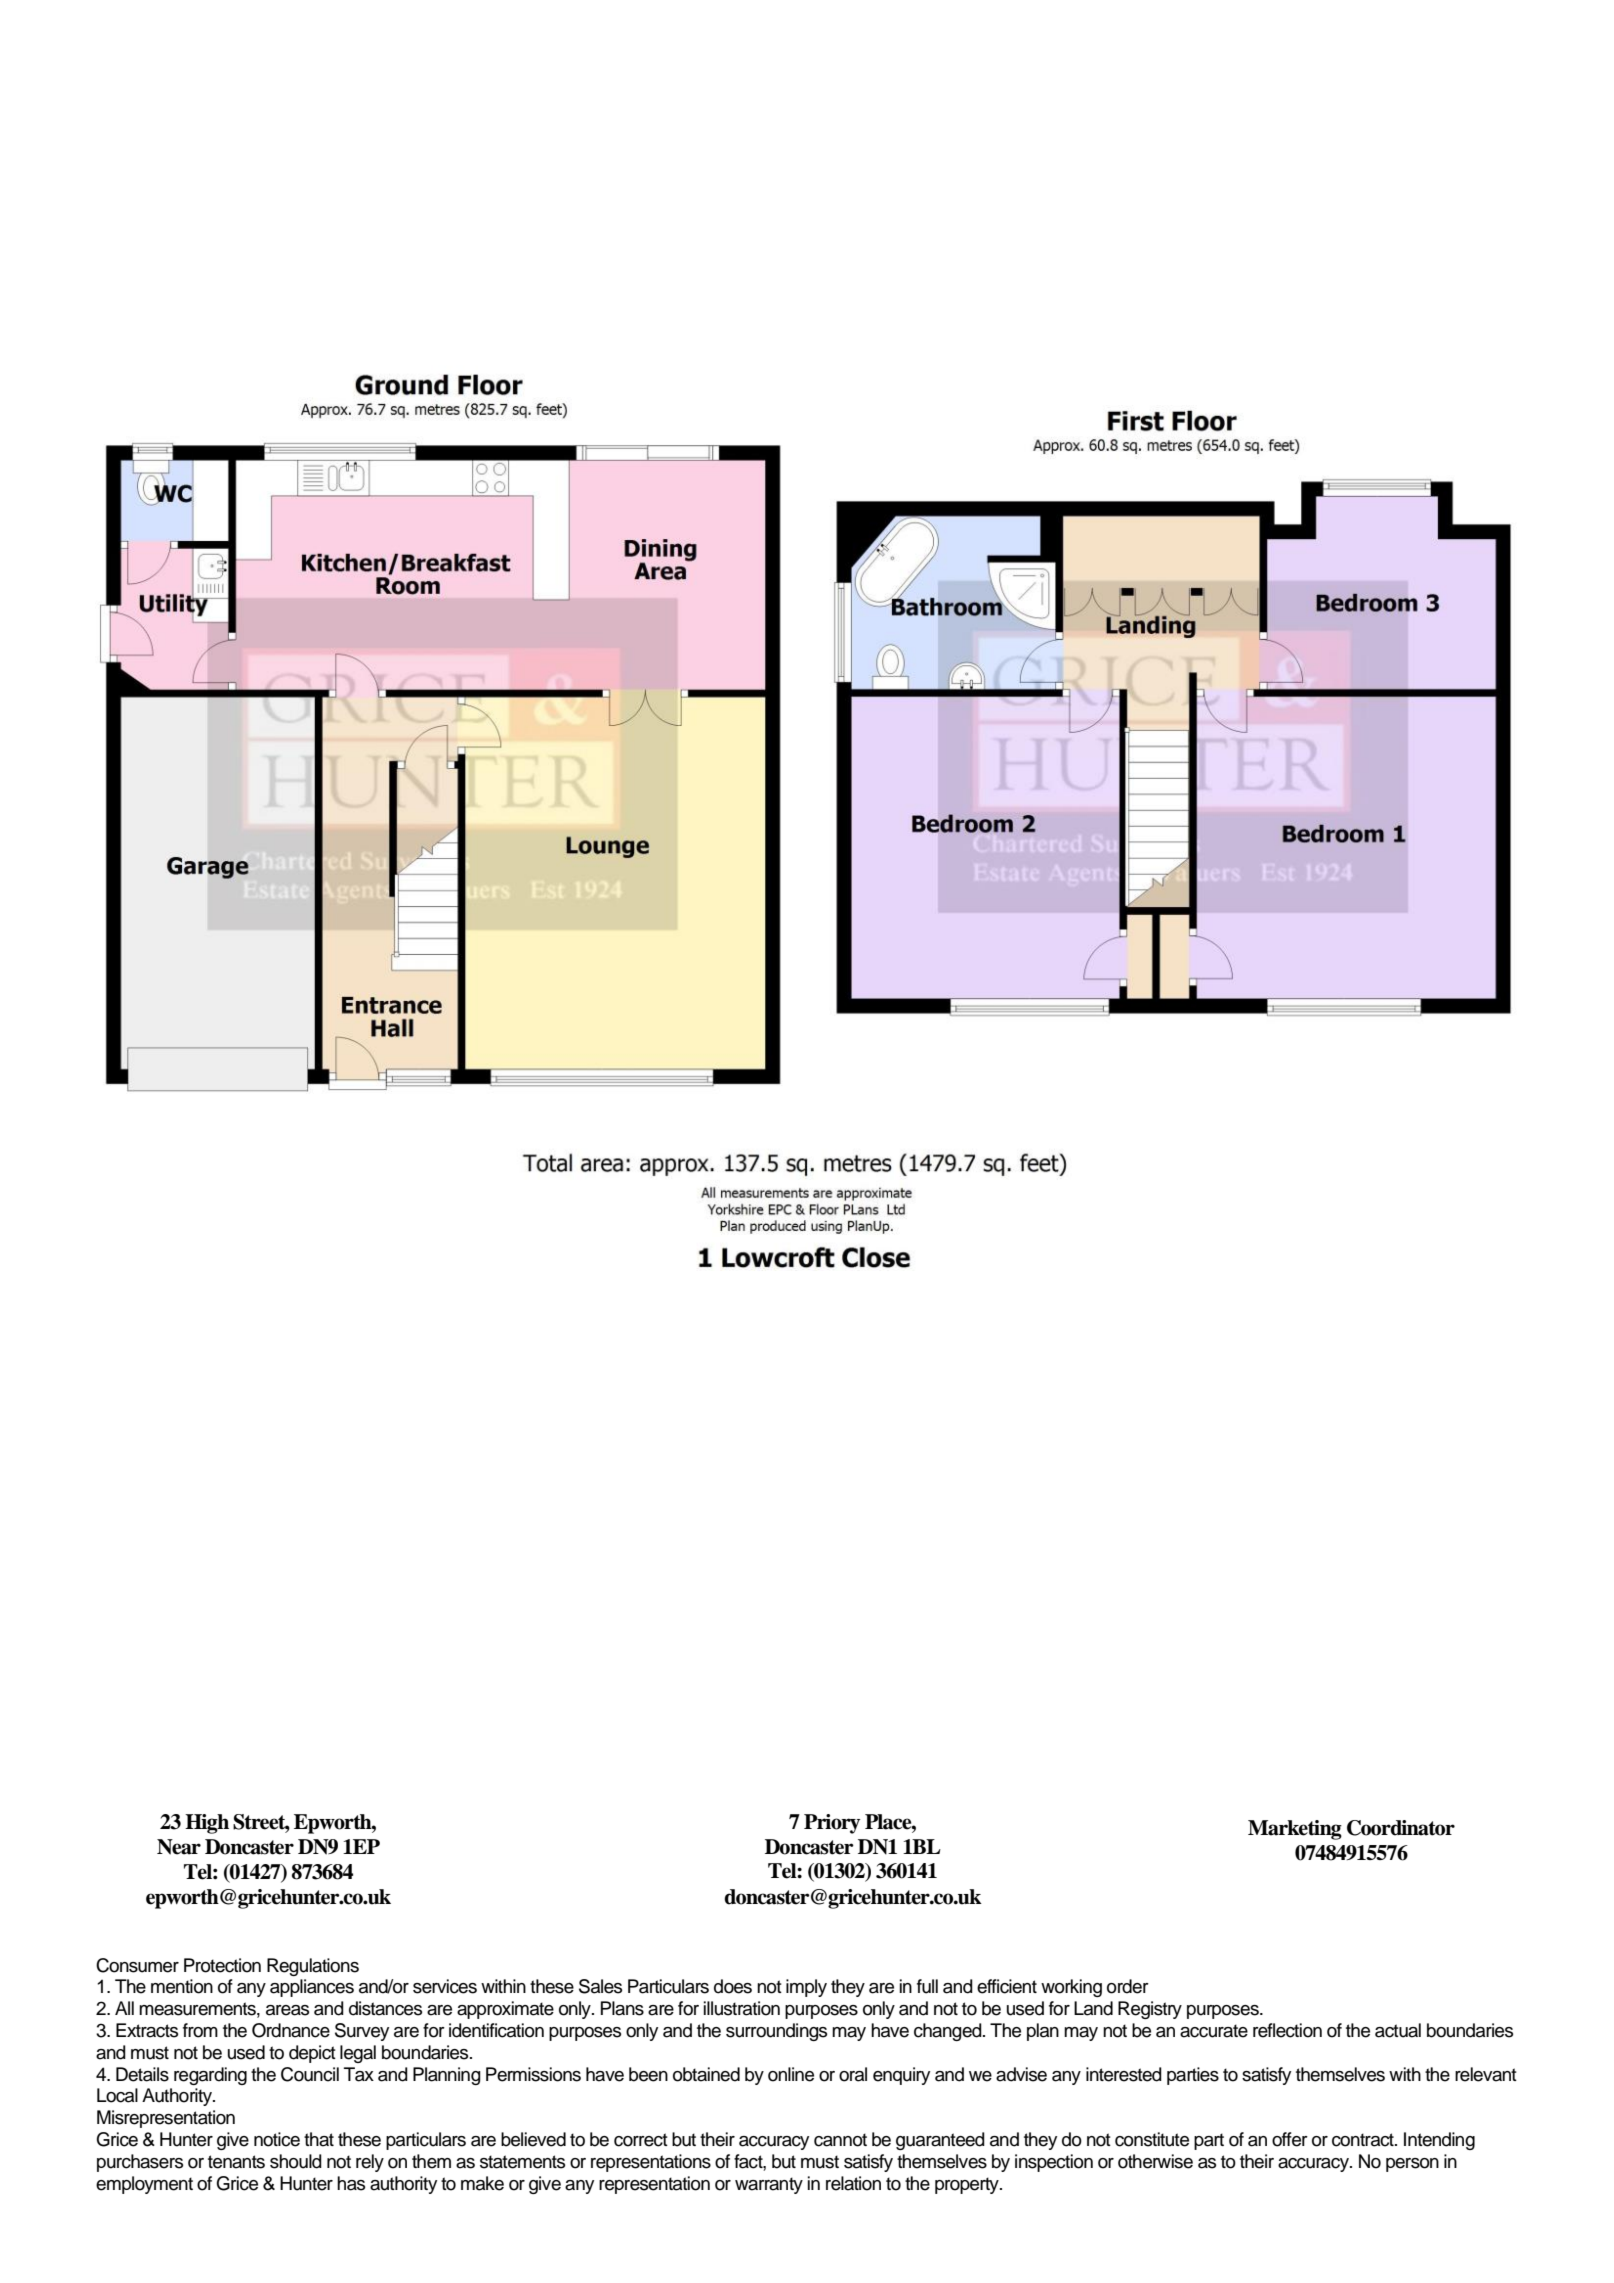 The image size is (1614, 2283). Describe the element at coordinates (310, 2074) in the screenshot. I see `Council` at that location.
